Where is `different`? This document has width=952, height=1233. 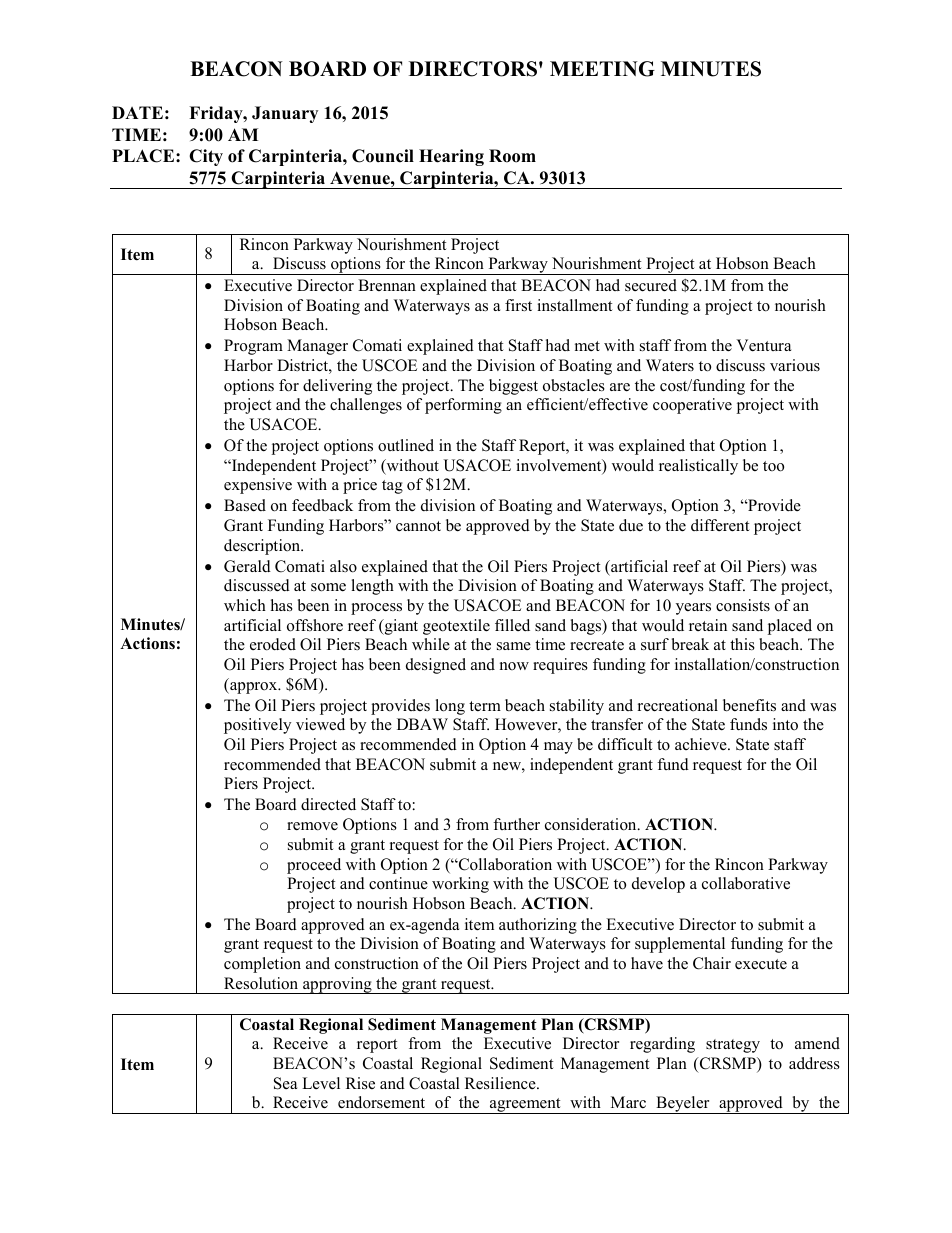 different is located at coordinates (720, 525).
